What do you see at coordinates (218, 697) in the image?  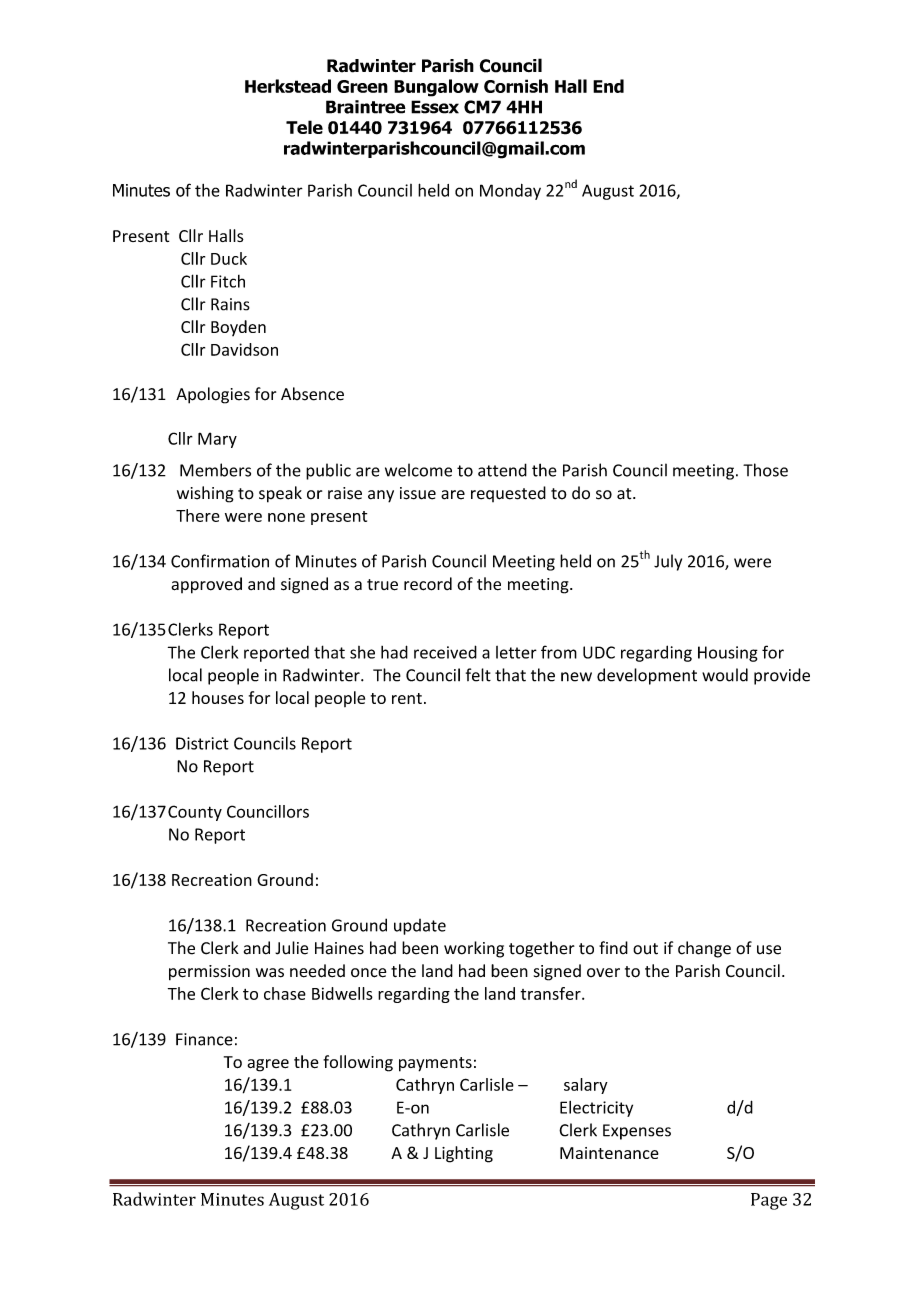 I see `houses` at bounding box center [218, 697].
